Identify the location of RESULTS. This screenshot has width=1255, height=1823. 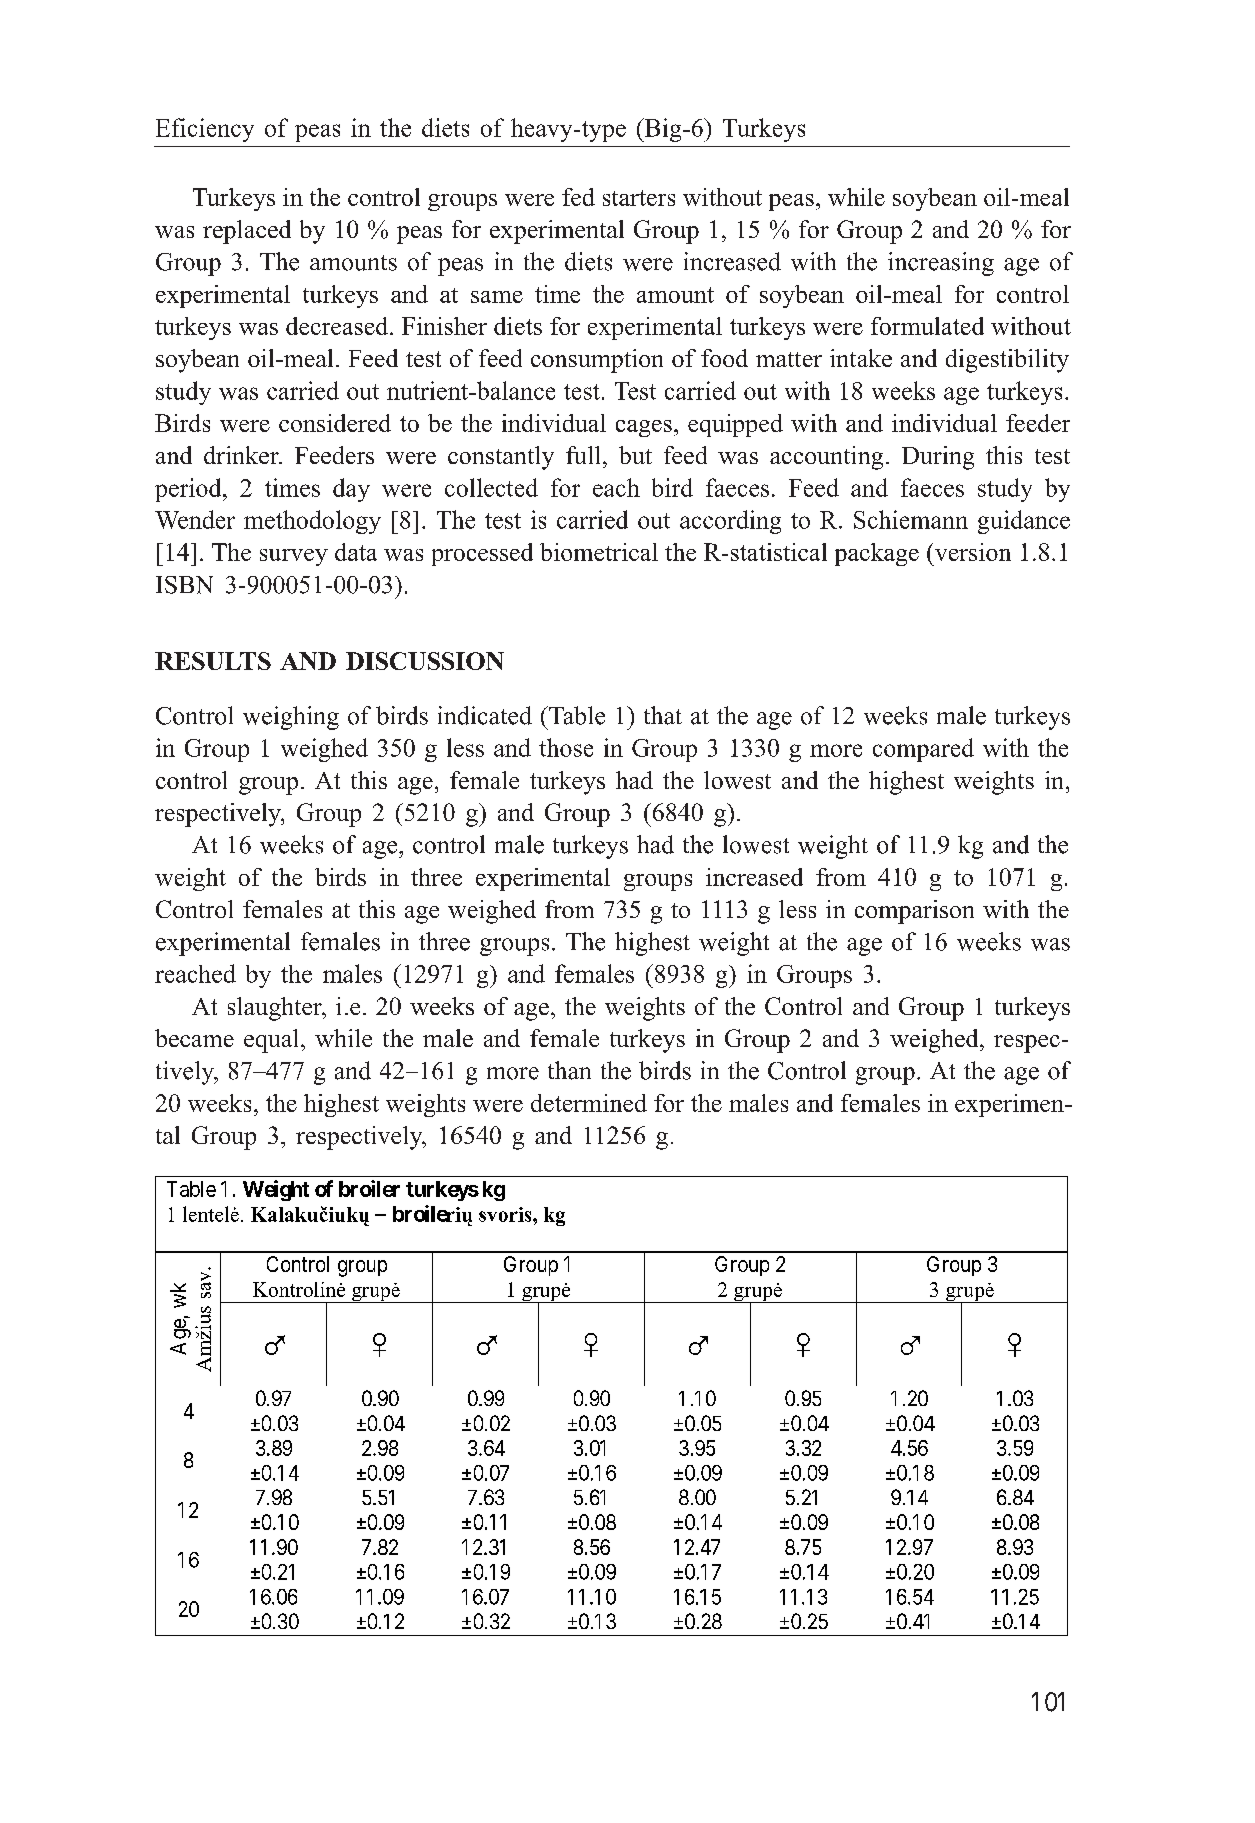
(213, 661).
